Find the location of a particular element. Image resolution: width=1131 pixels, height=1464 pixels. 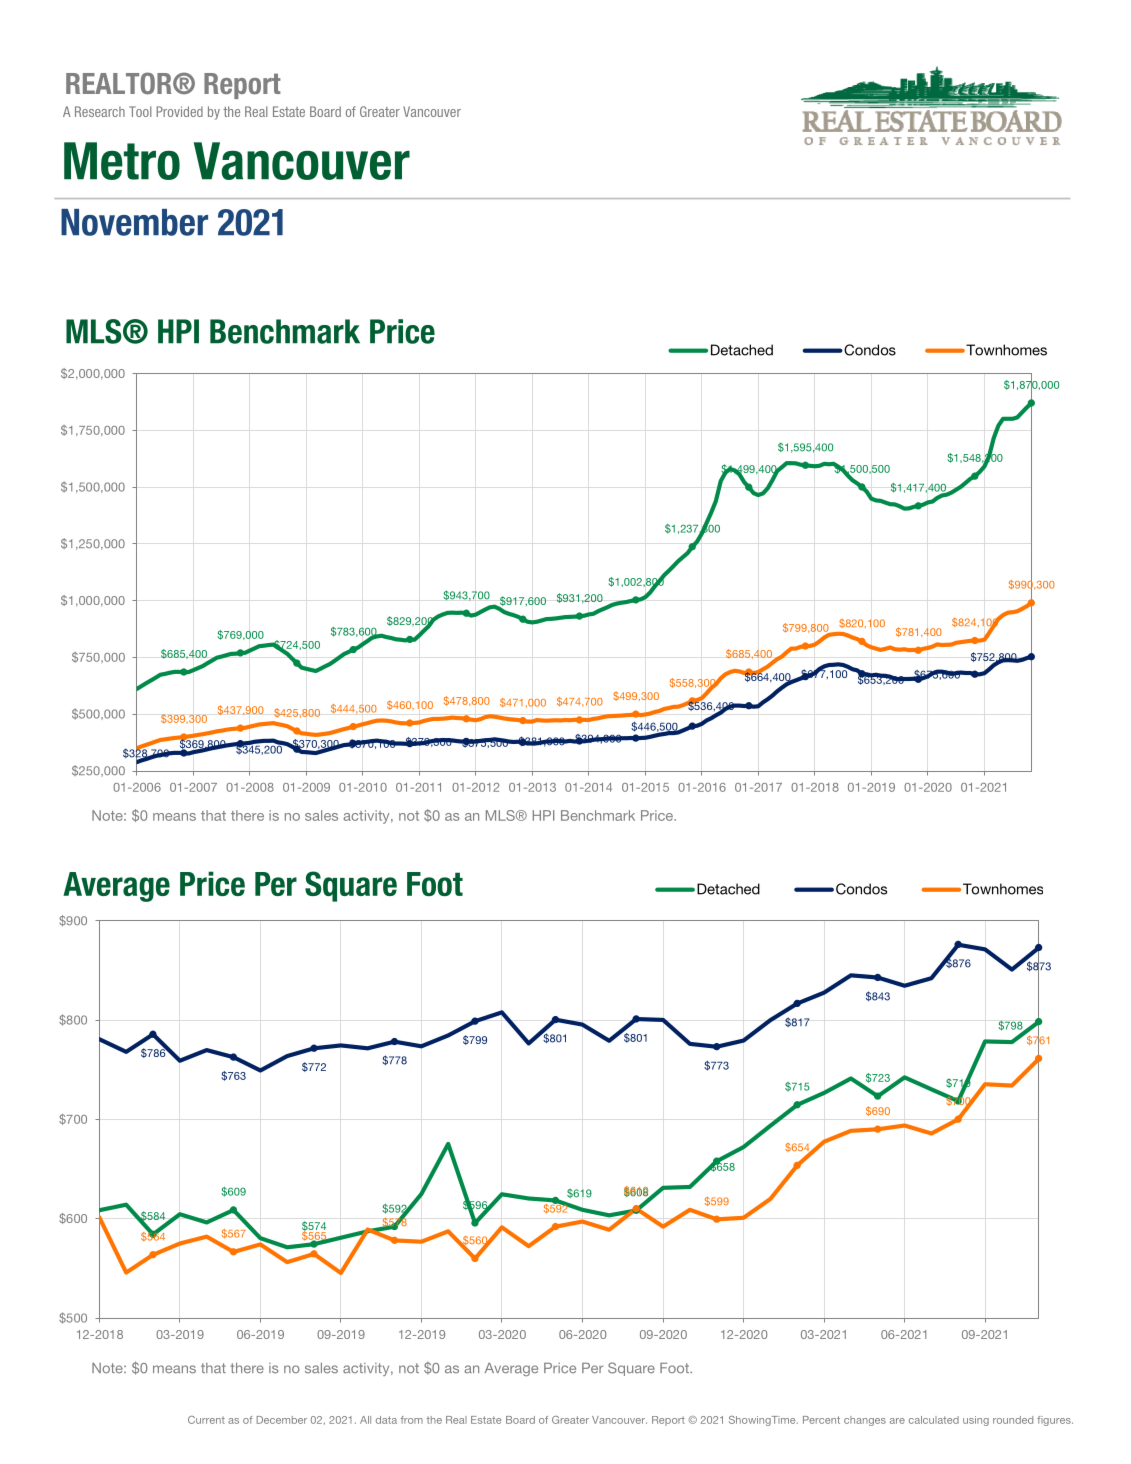

using is located at coordinates (976, 1421).
